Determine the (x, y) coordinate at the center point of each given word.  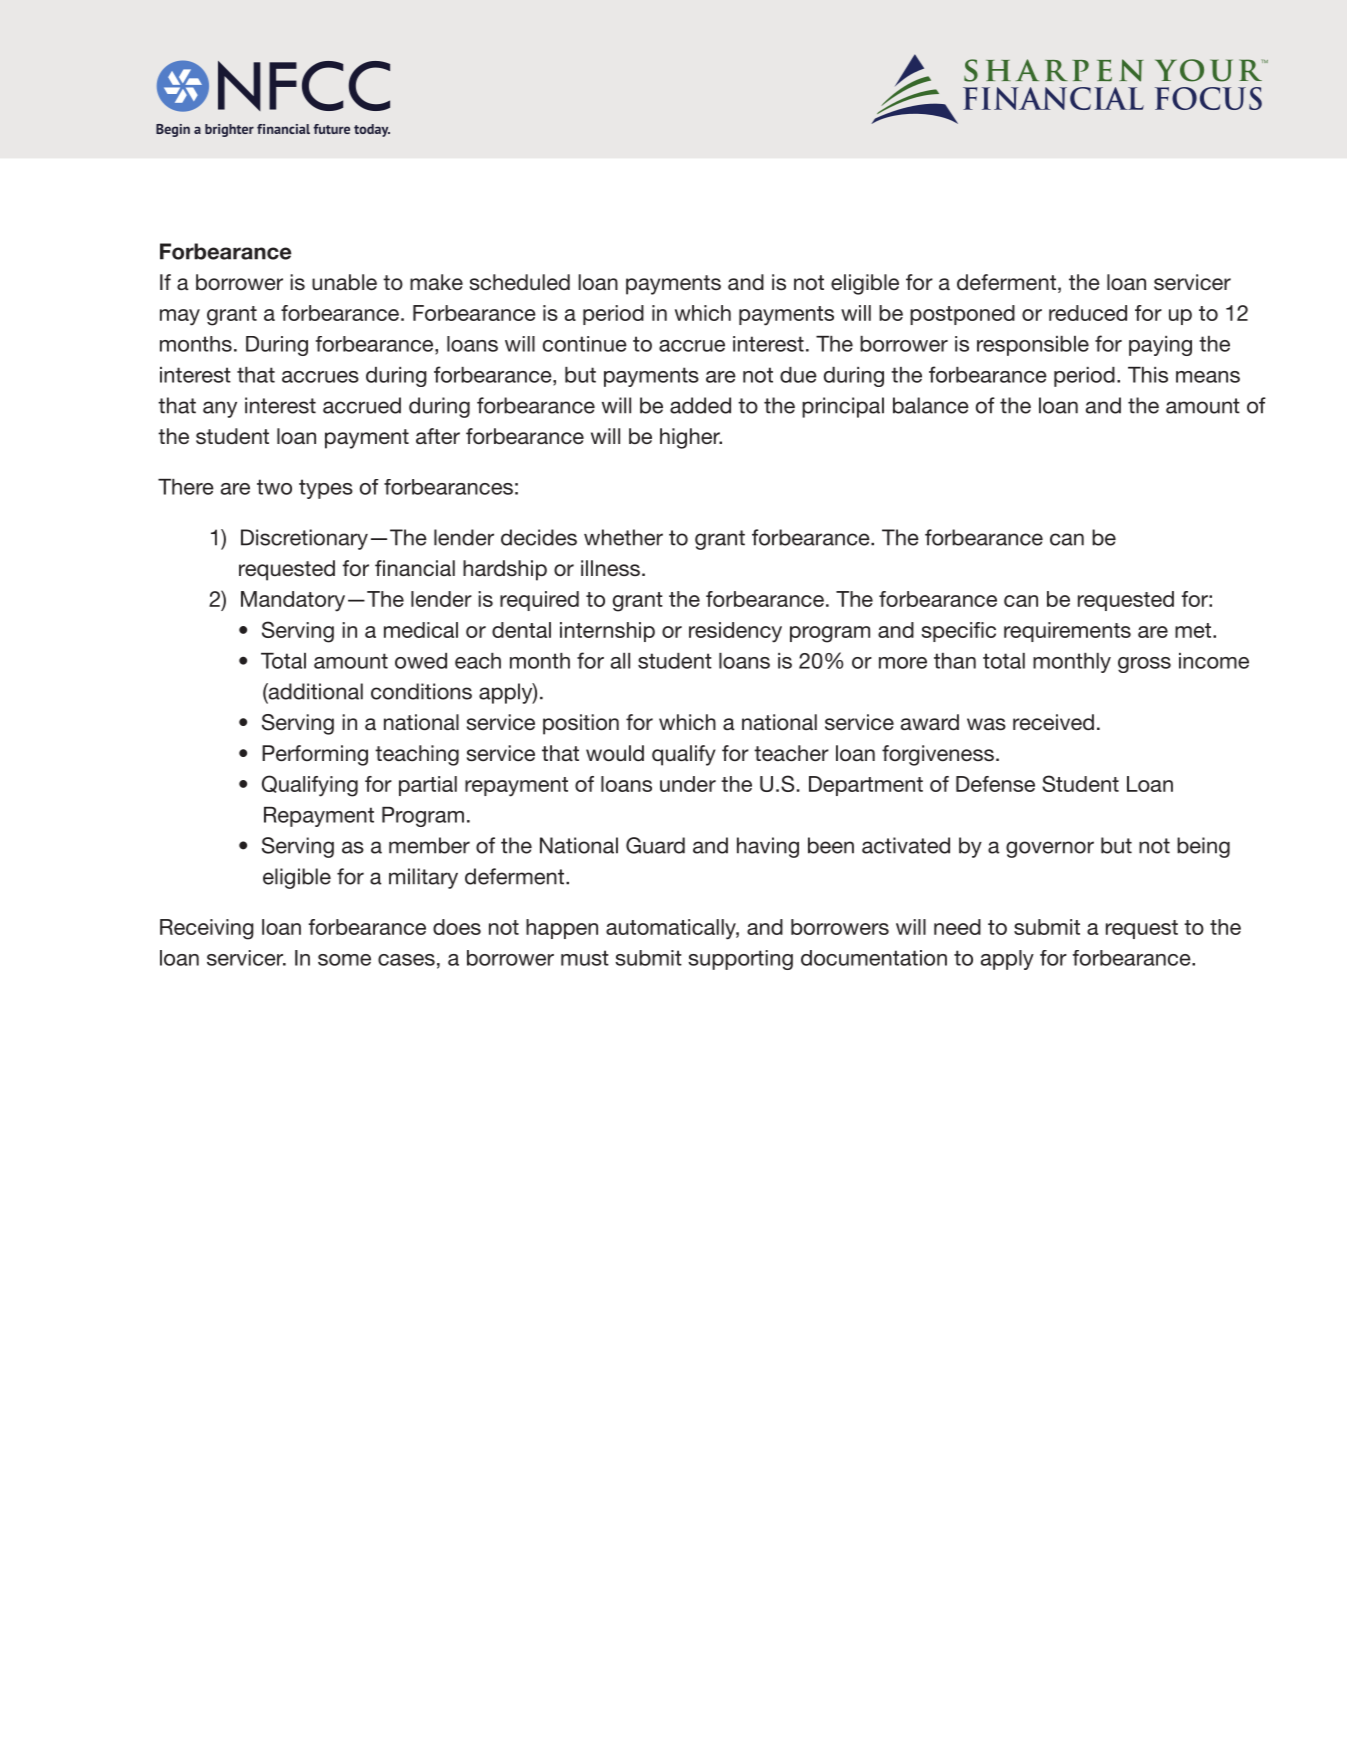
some (344, 960)
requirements (1067, 632)
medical (421, 630)
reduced (1088, 313)
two (274, 487)
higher (691, 438)
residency (735, 632)
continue (585, 344)
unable (344, 282)
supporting (740, 960)
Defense (995, 784)
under (688, 784)
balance (931, 405)
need (957, 927)
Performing (315, 755)
